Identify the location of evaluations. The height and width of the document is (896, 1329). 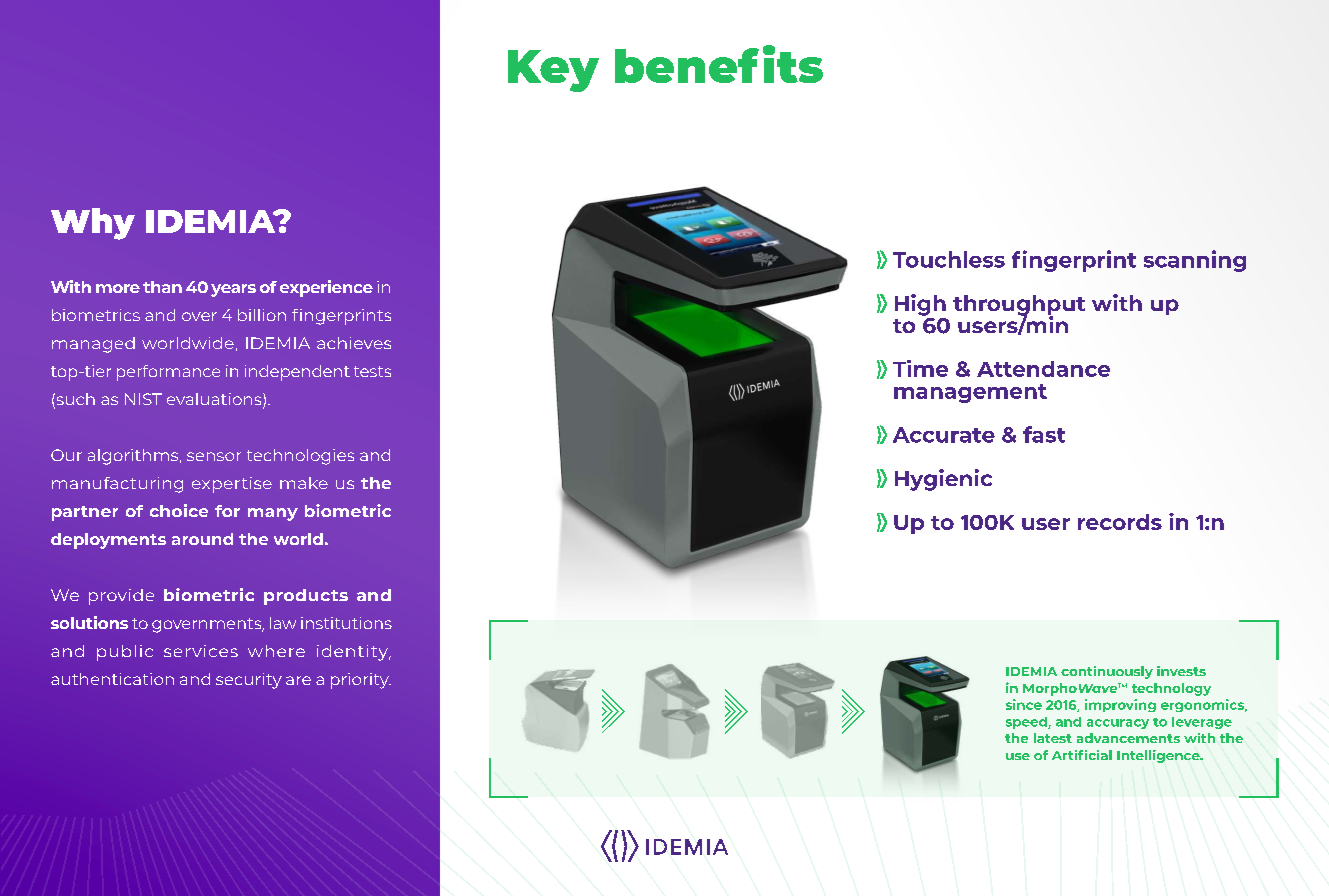
(215, 400).
